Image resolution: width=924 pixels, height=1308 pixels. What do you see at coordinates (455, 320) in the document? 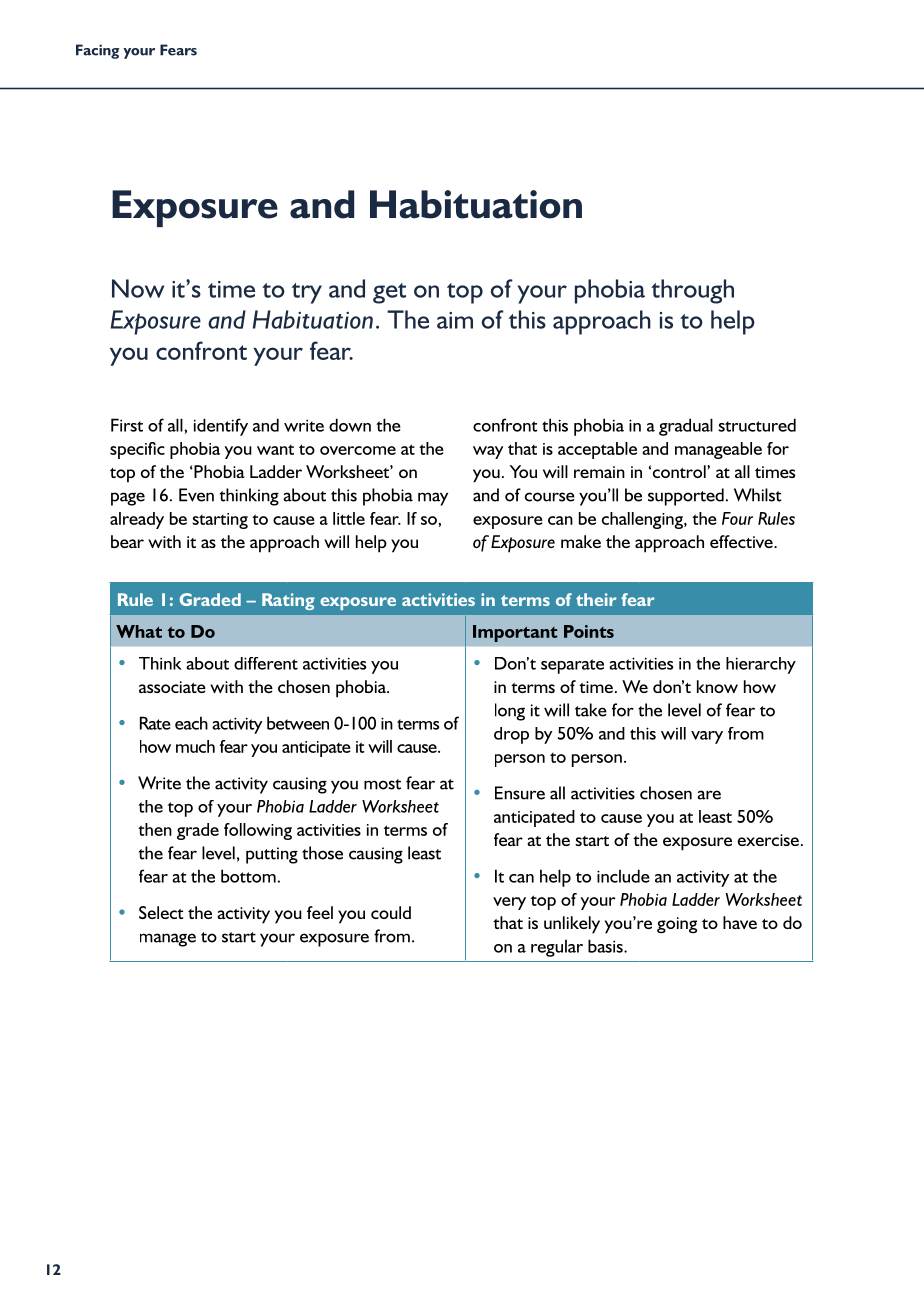
I see `aim` at bounding box center [455, 320].
